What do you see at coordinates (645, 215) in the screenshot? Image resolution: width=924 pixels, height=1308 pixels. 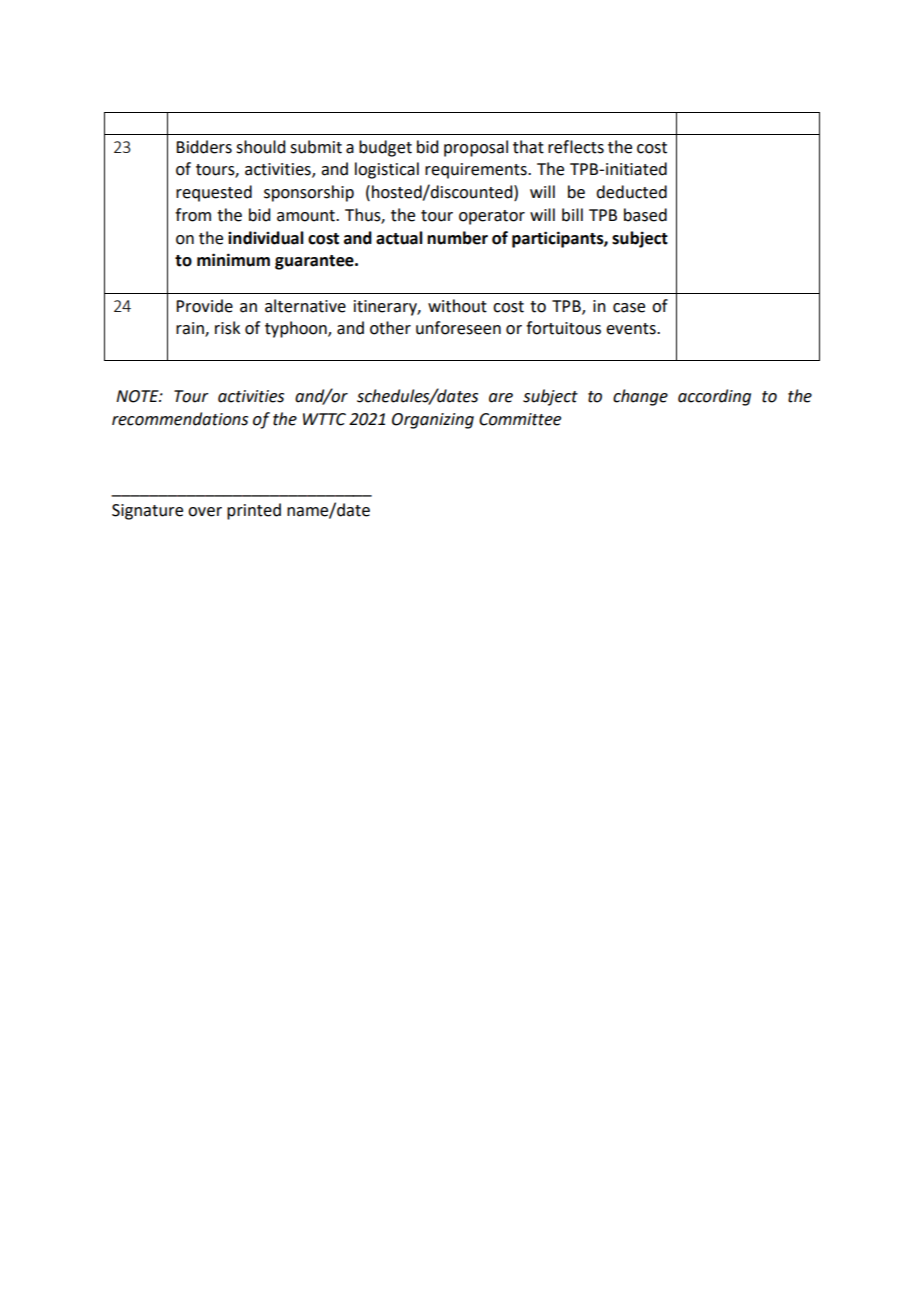 I see `based` at bounding box center [645, 215].
